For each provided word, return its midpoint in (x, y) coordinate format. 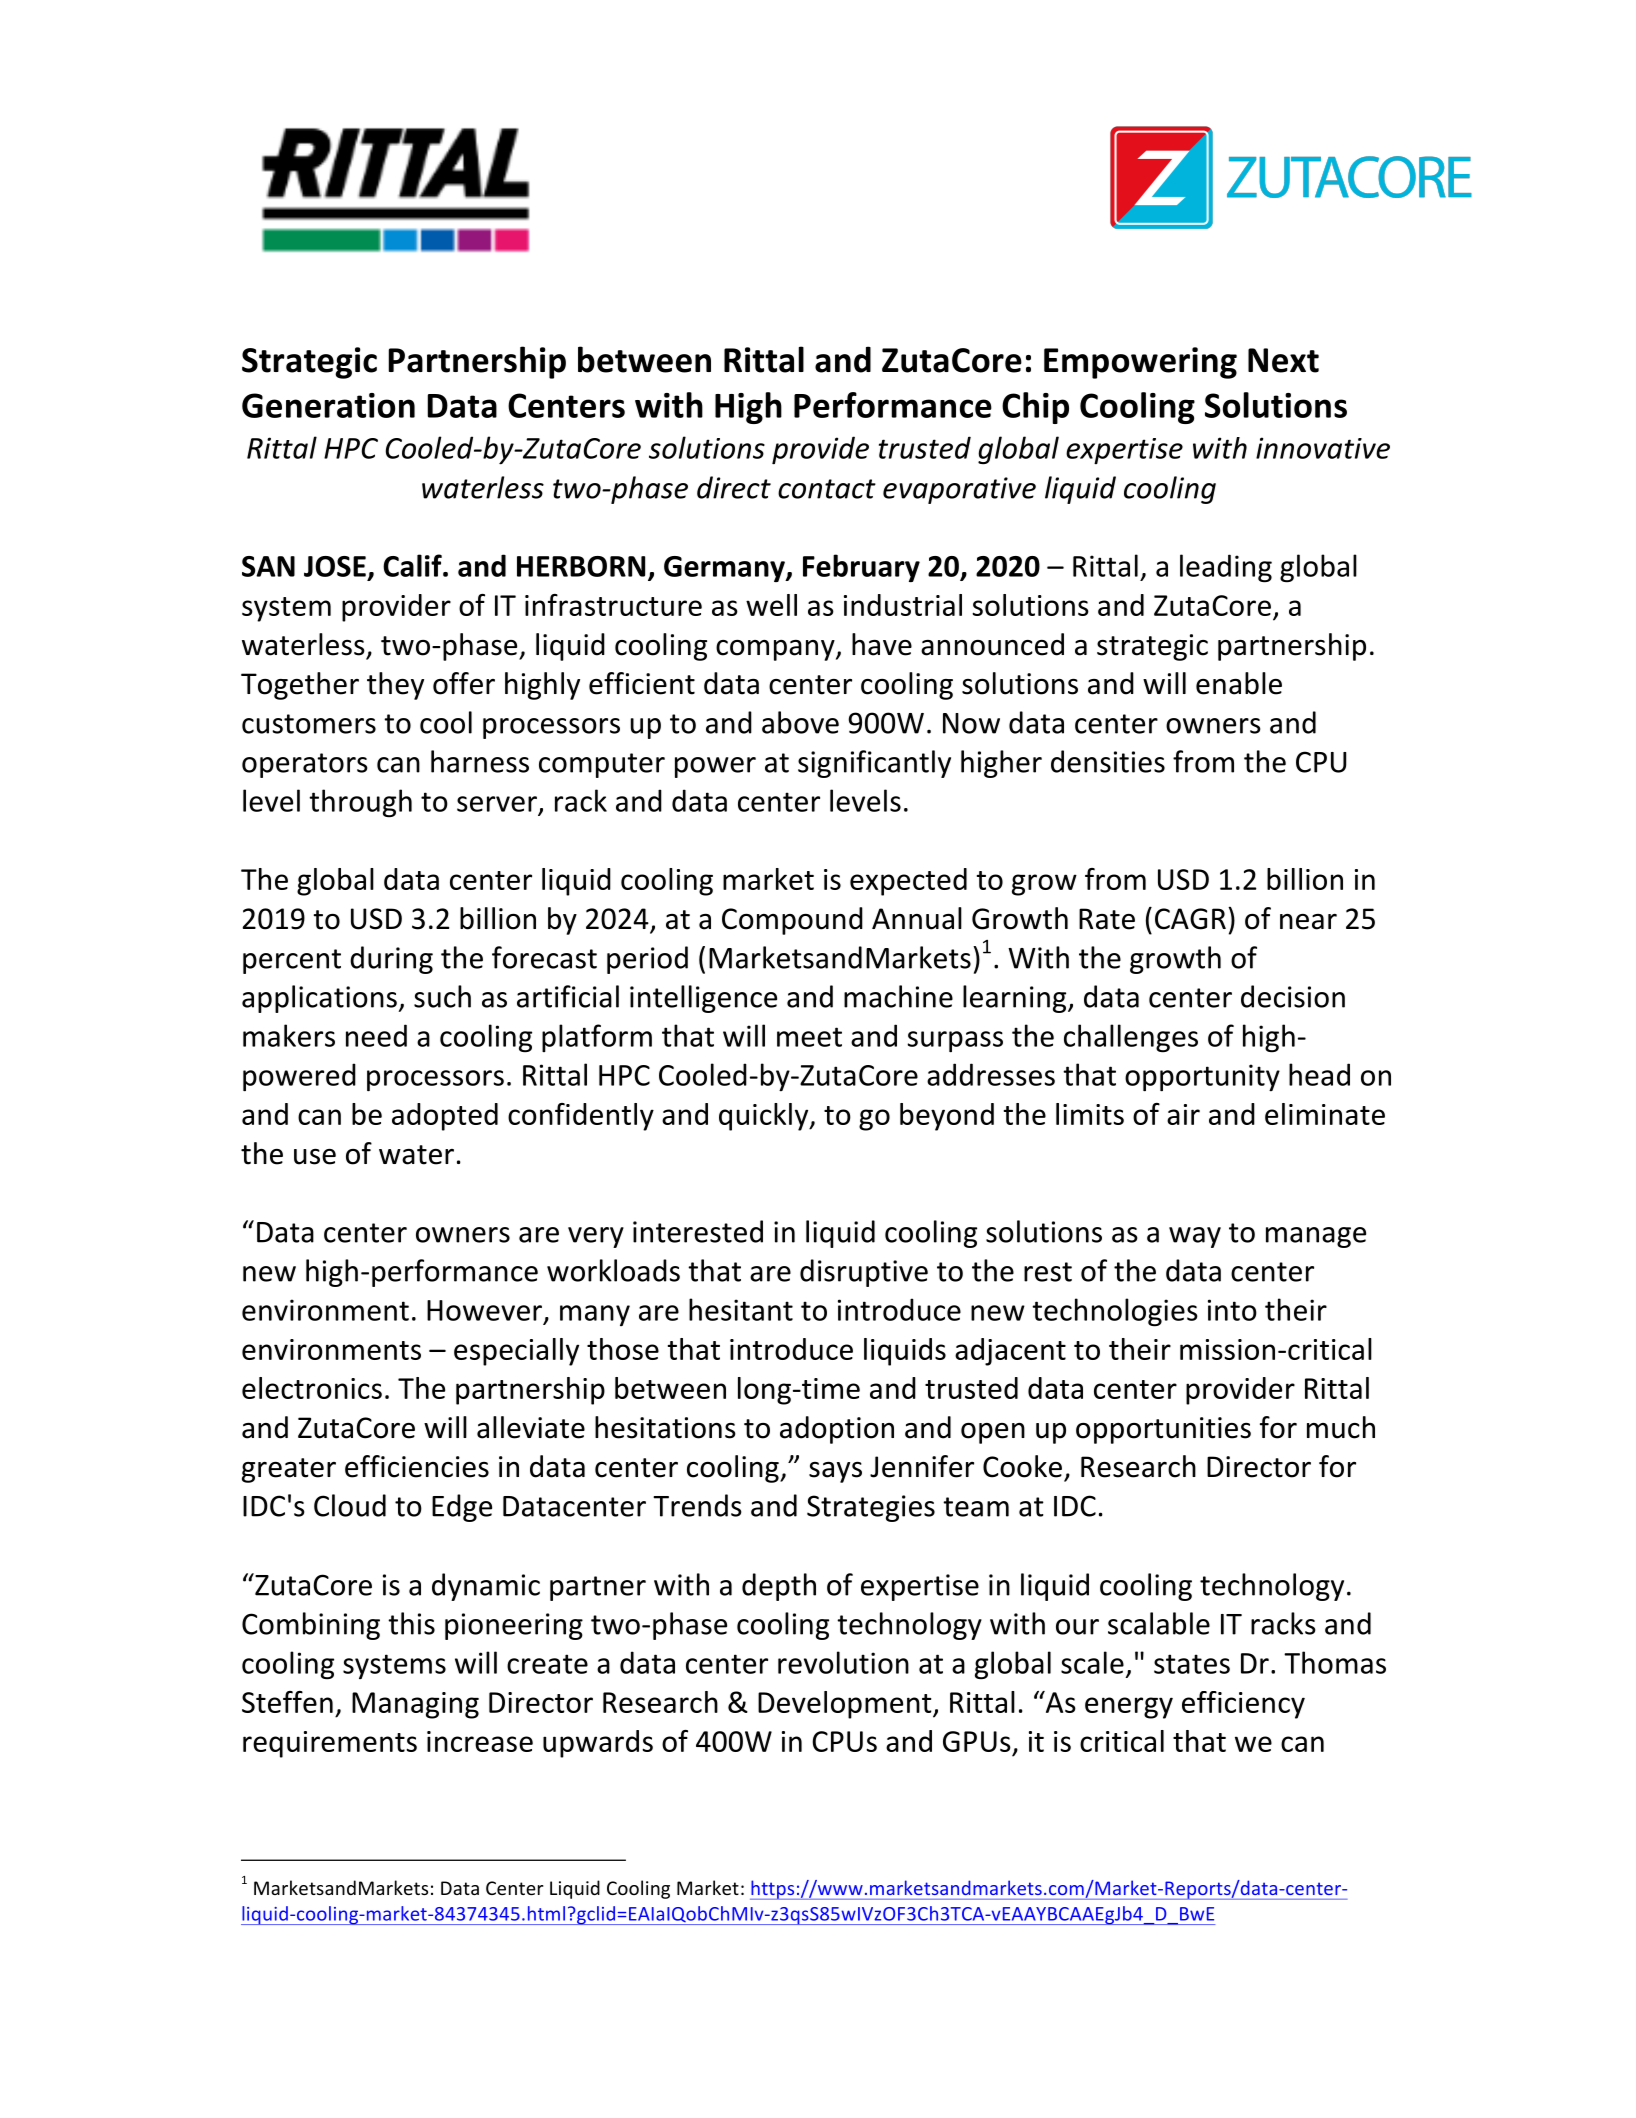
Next (1283, 360)
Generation (328, 405)
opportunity (1202, 1077)
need (376, 1035)
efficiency (1243, 1705)
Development (846, 1705)
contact (827, 489)
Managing (415, 1705)
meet (809, 1037)
